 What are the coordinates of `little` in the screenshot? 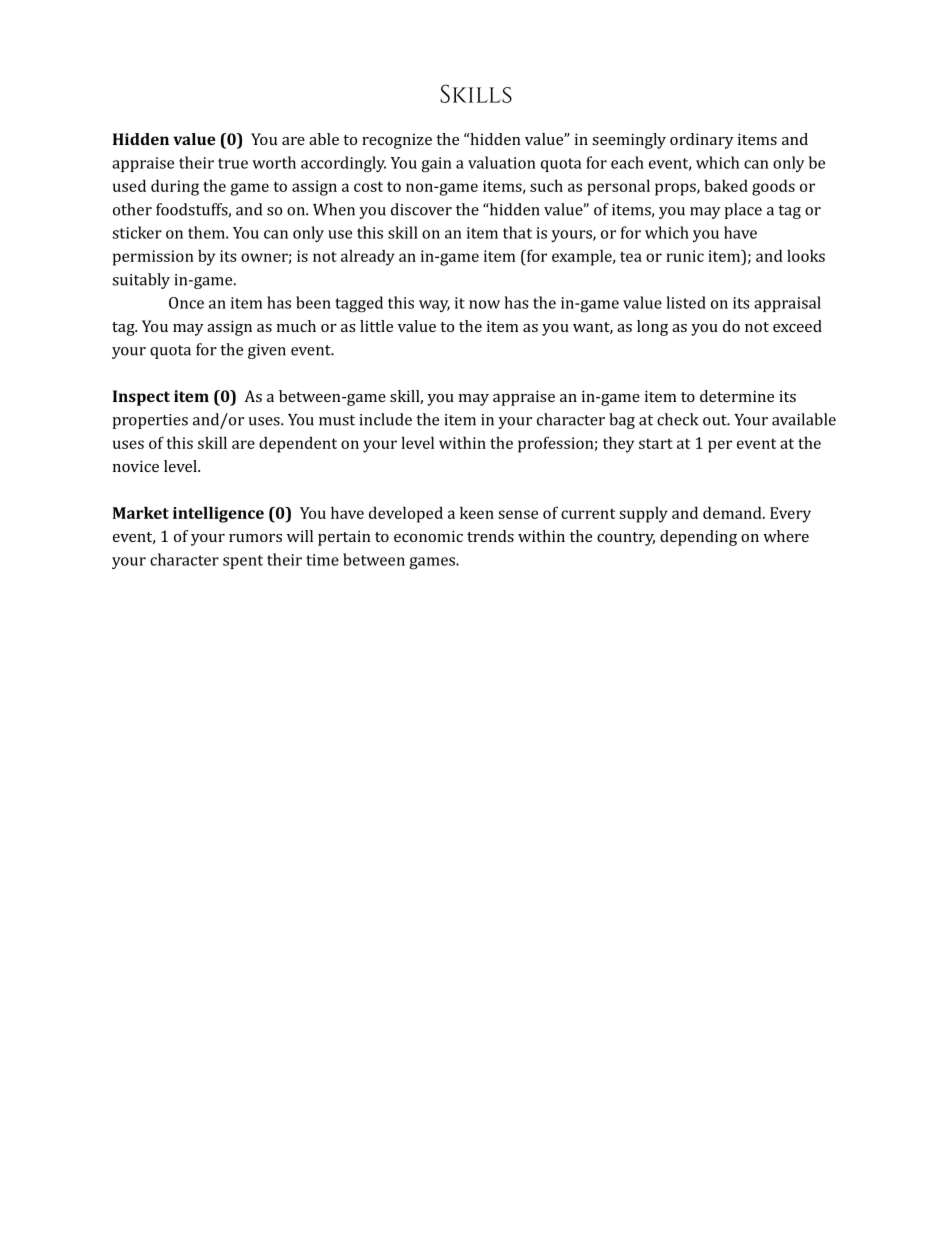 It's located at (376, 326).
